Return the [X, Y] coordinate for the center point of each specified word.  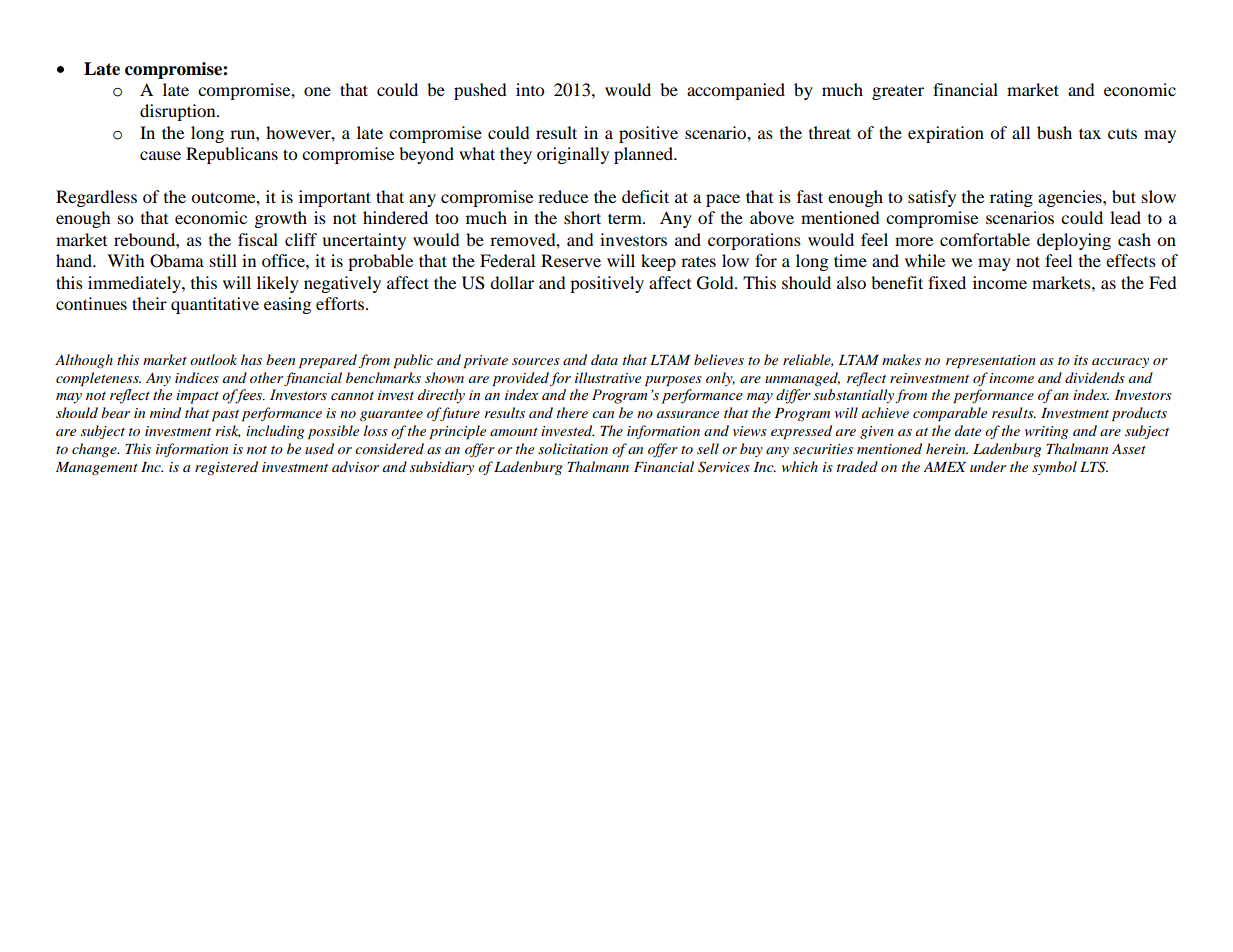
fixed [947, 282]
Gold [716, 283]
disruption [179, 112]
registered [226, 468]
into [530, 89]
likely [278, 284]
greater [898, 92]
